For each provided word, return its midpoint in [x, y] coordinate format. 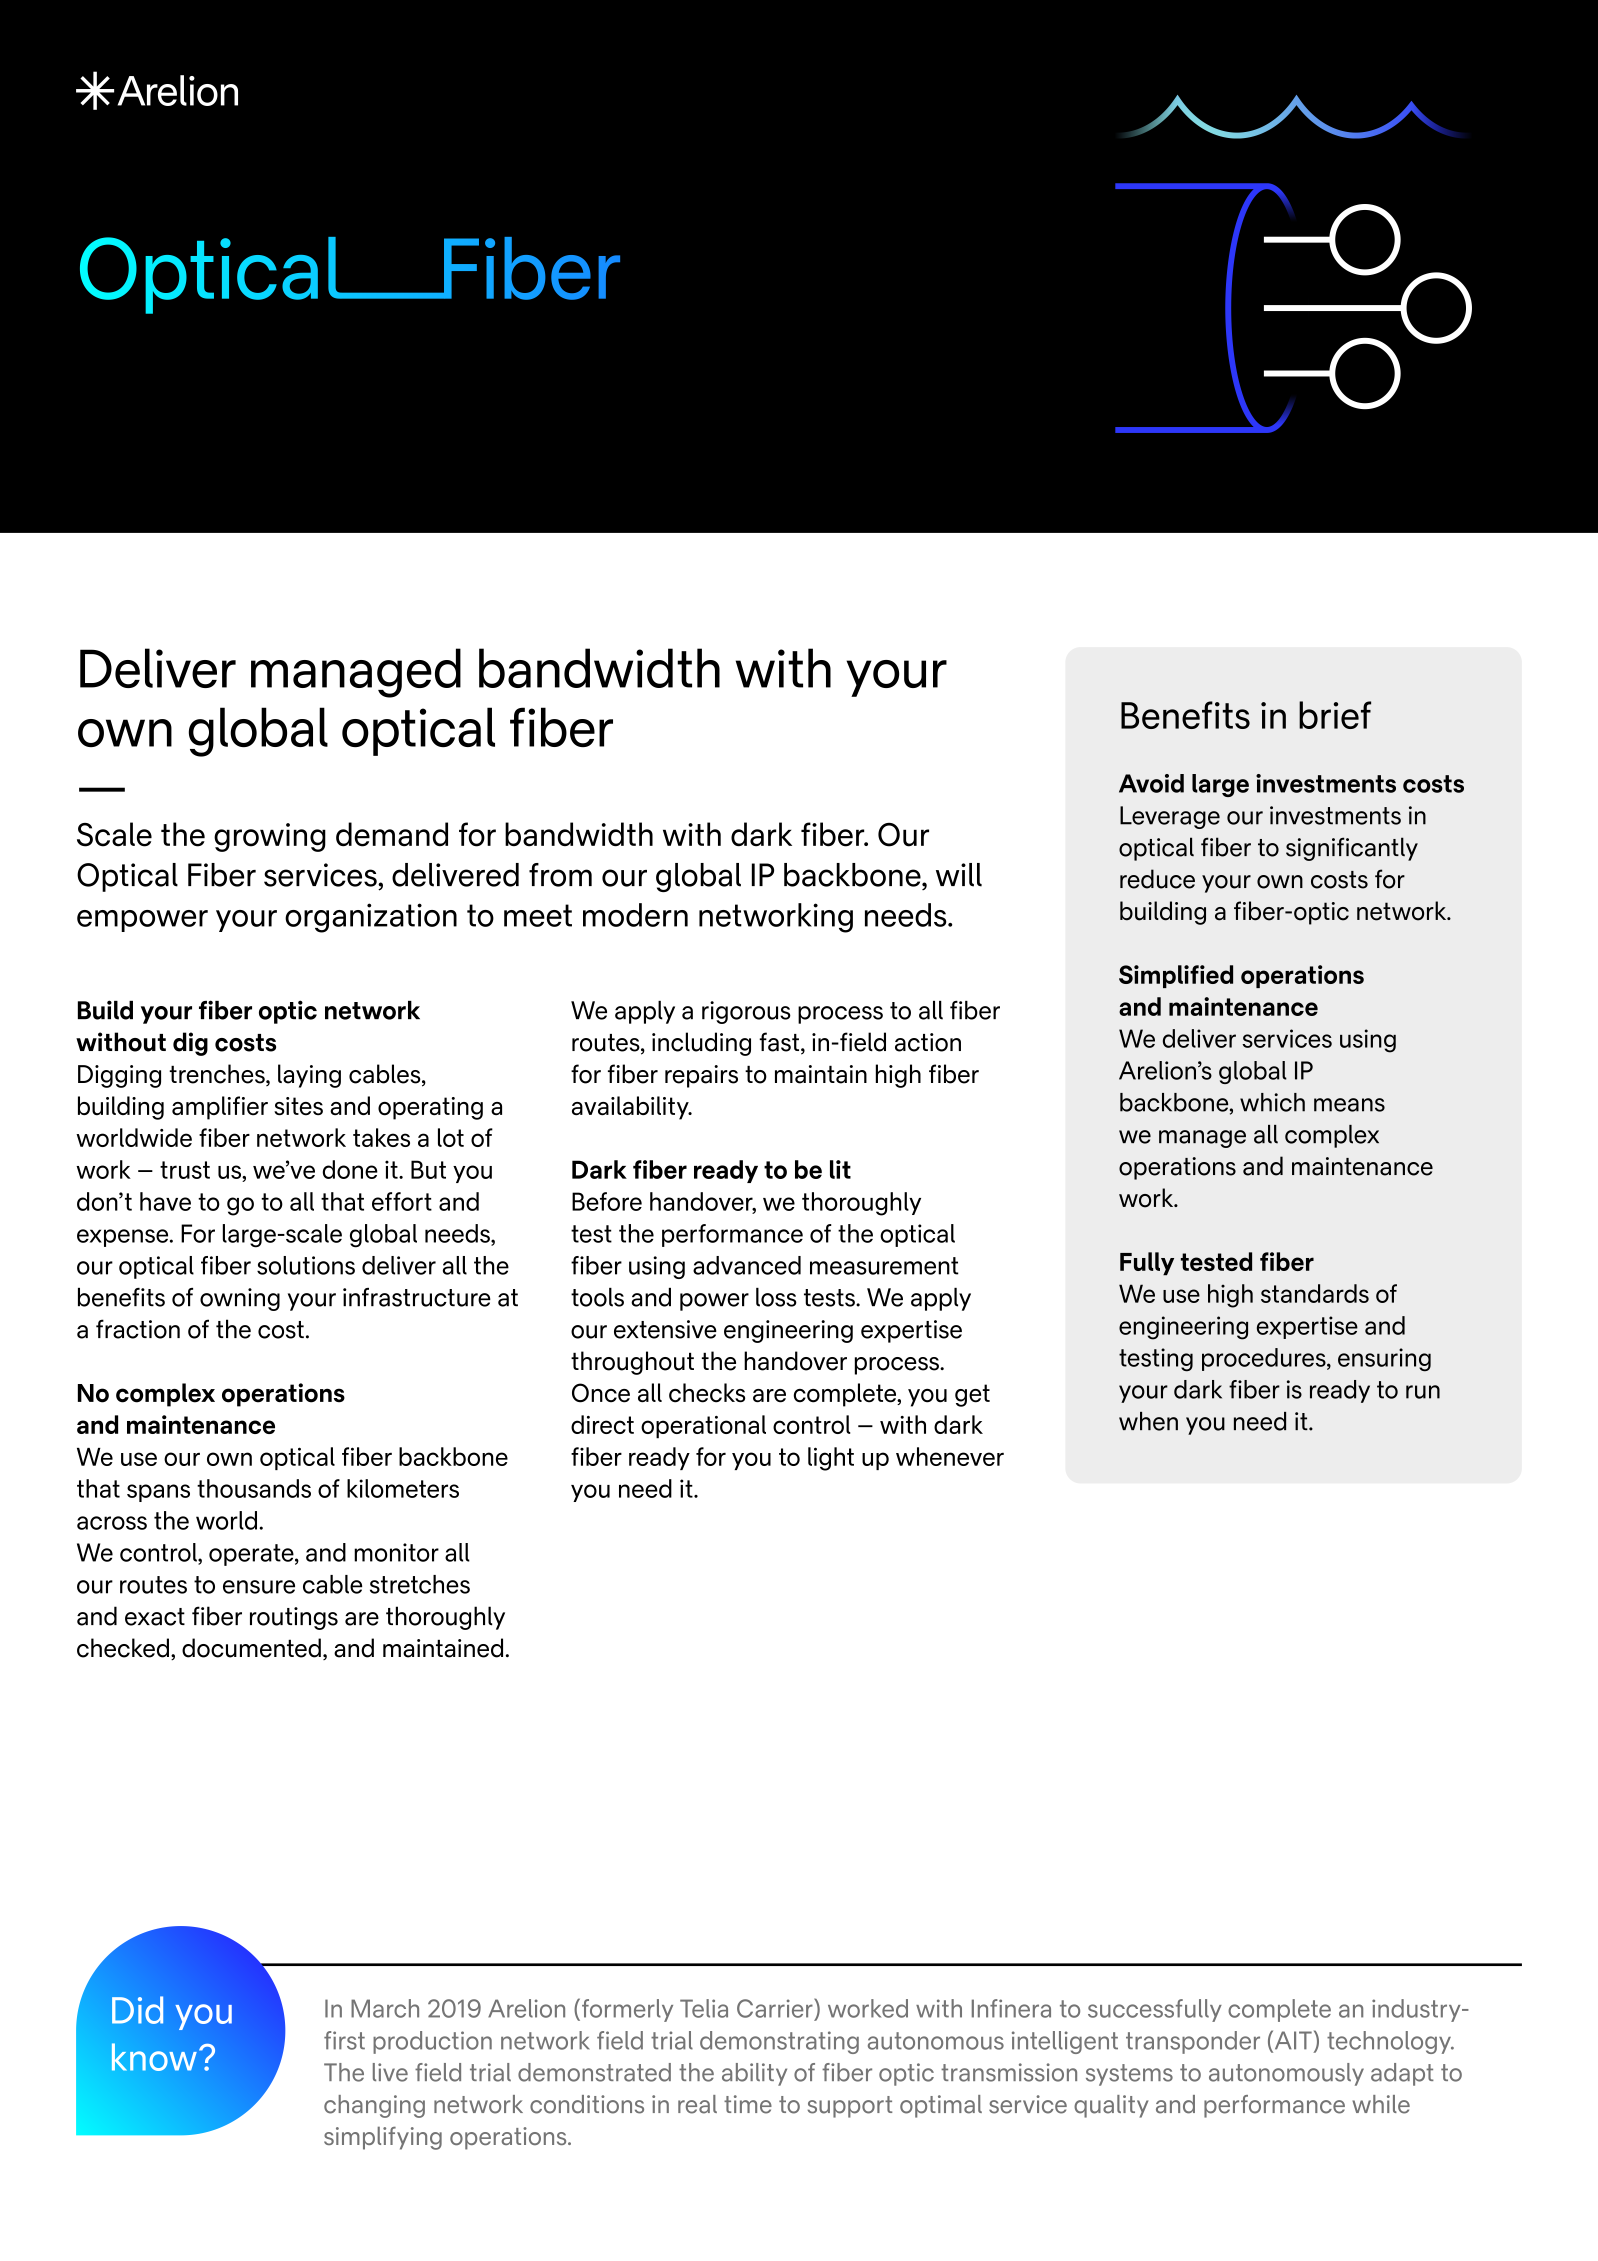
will [959, 875]
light [831, 1459]
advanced [747, 1265]
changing [374, 2106]
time [748, 2104]
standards [1315, 1293]
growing [270, 837]
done [350, 1169]
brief [1335, 715]
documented [251, 1648]
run [1423, 1392]
